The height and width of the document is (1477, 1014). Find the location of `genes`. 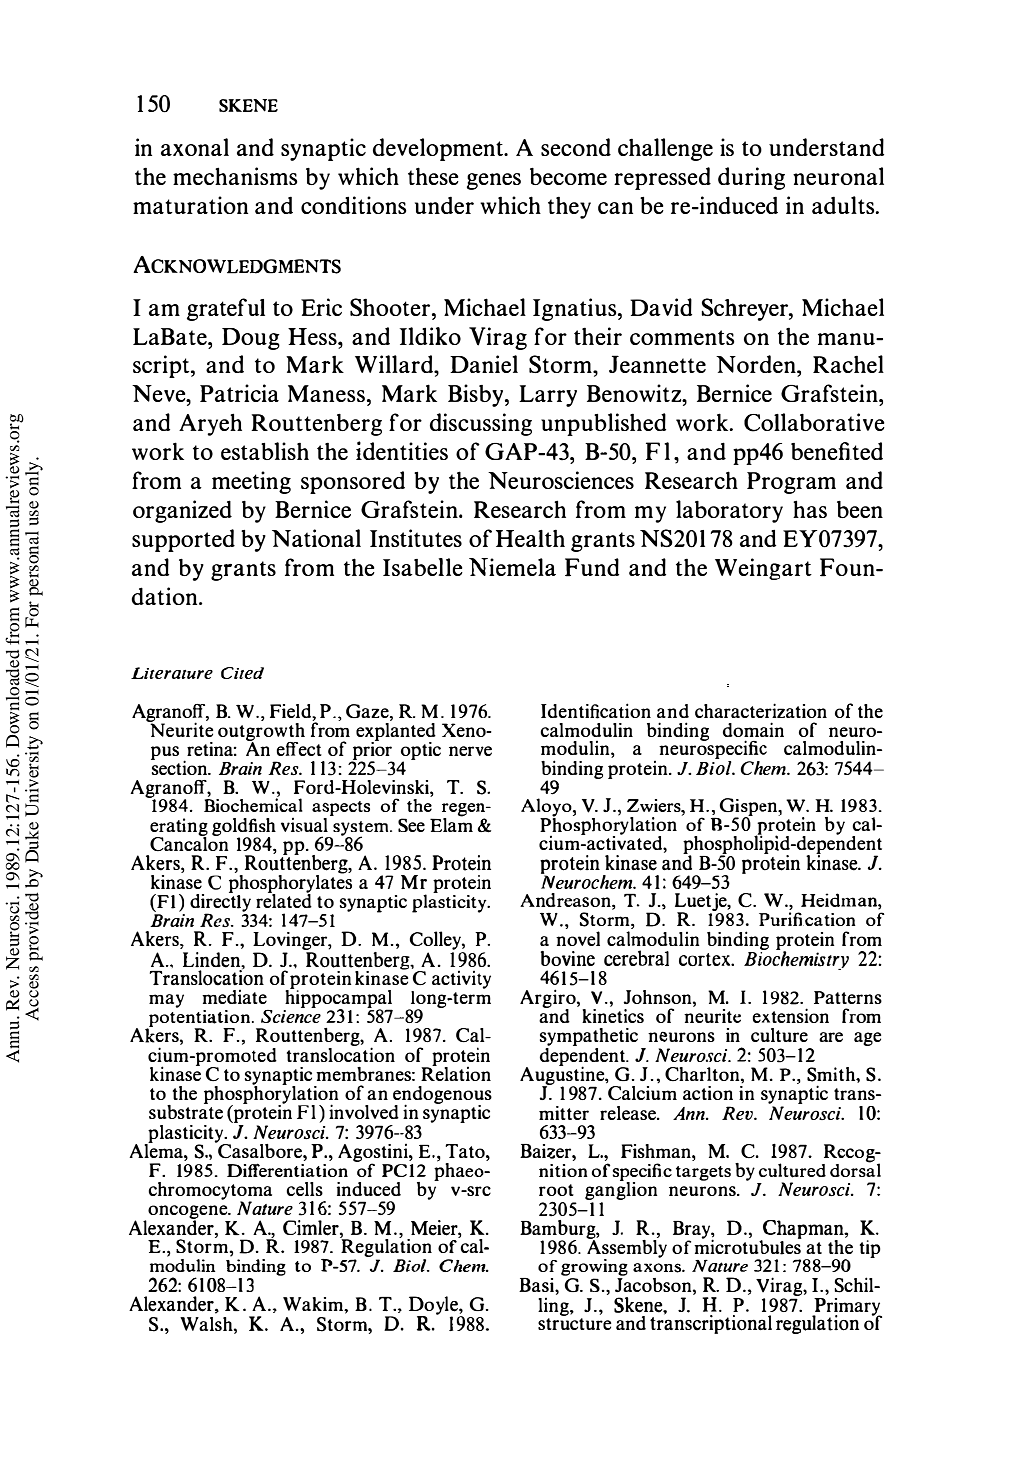

genes is located at coordinates (494, 181).
